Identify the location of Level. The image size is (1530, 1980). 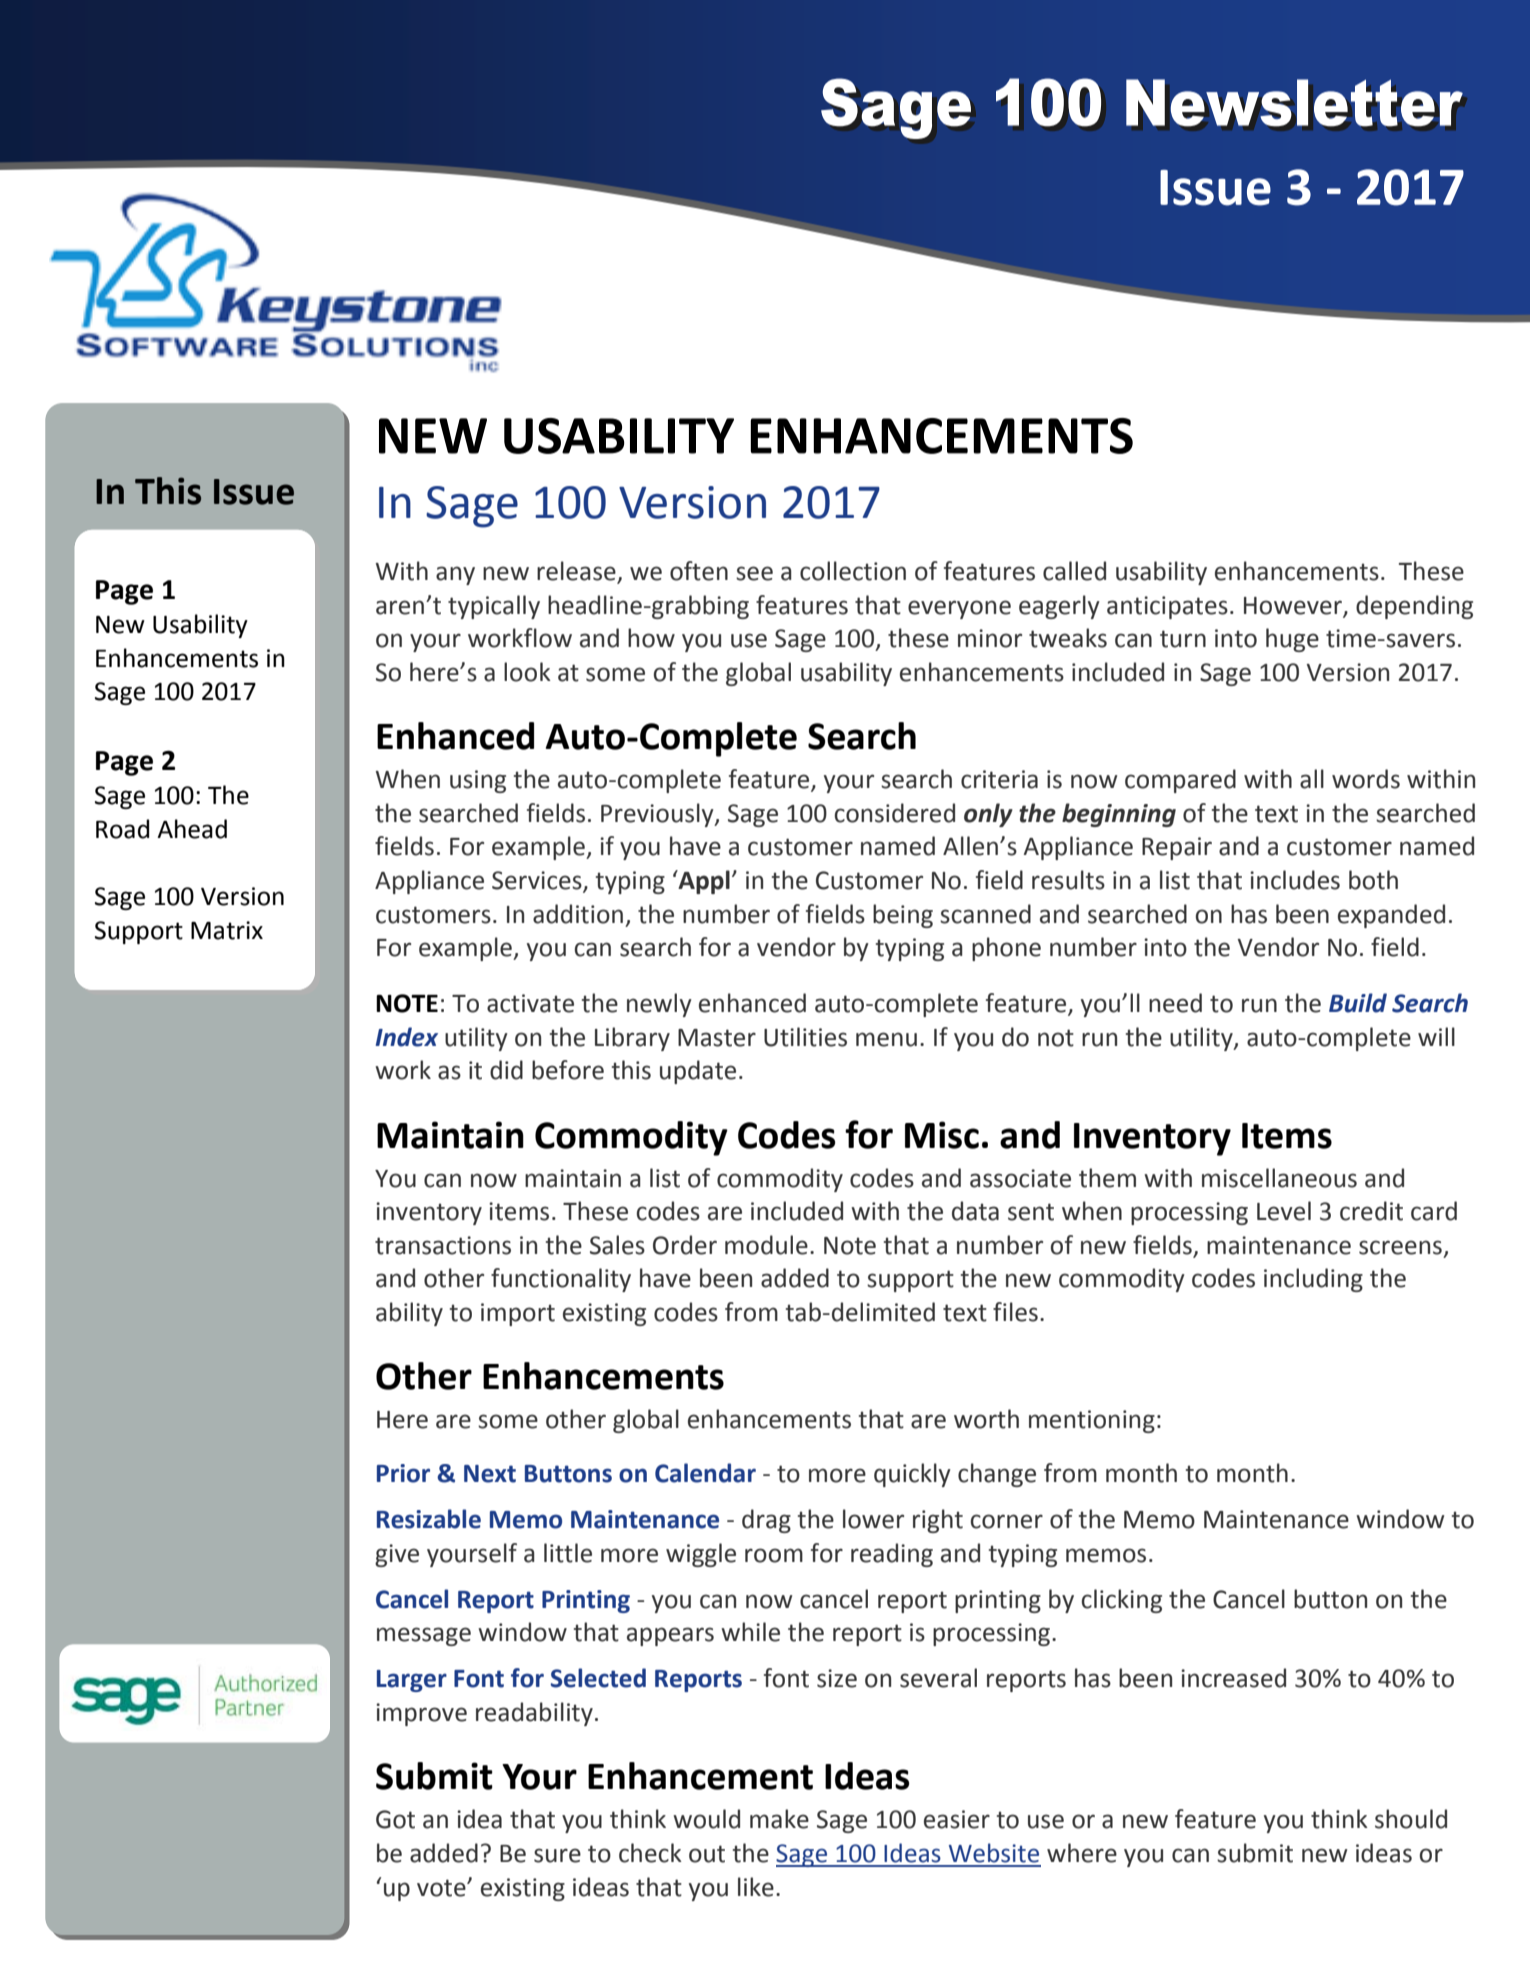
(1284, 1211).
